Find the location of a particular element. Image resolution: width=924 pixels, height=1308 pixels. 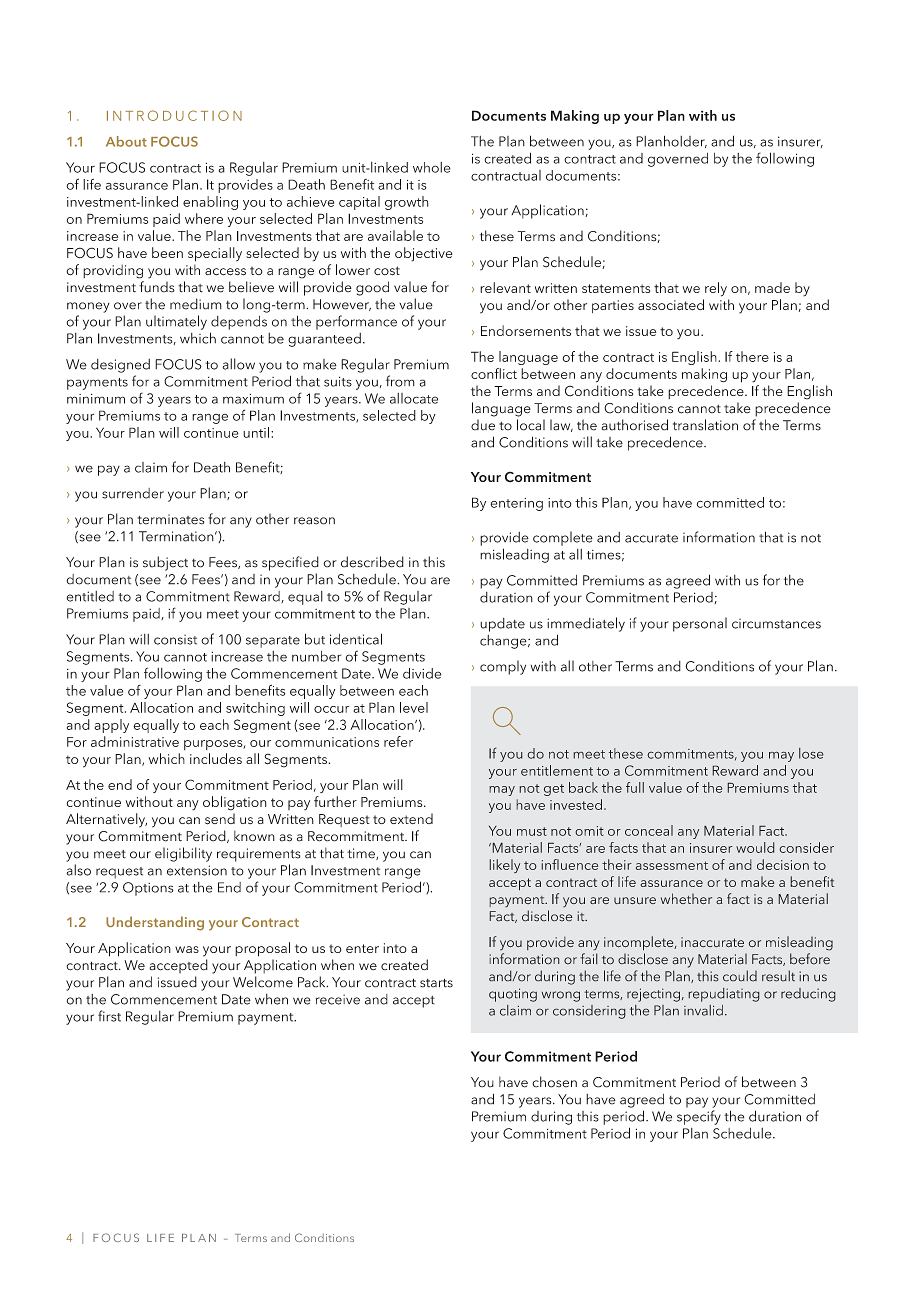

there is located at coordinates (752, 356).
